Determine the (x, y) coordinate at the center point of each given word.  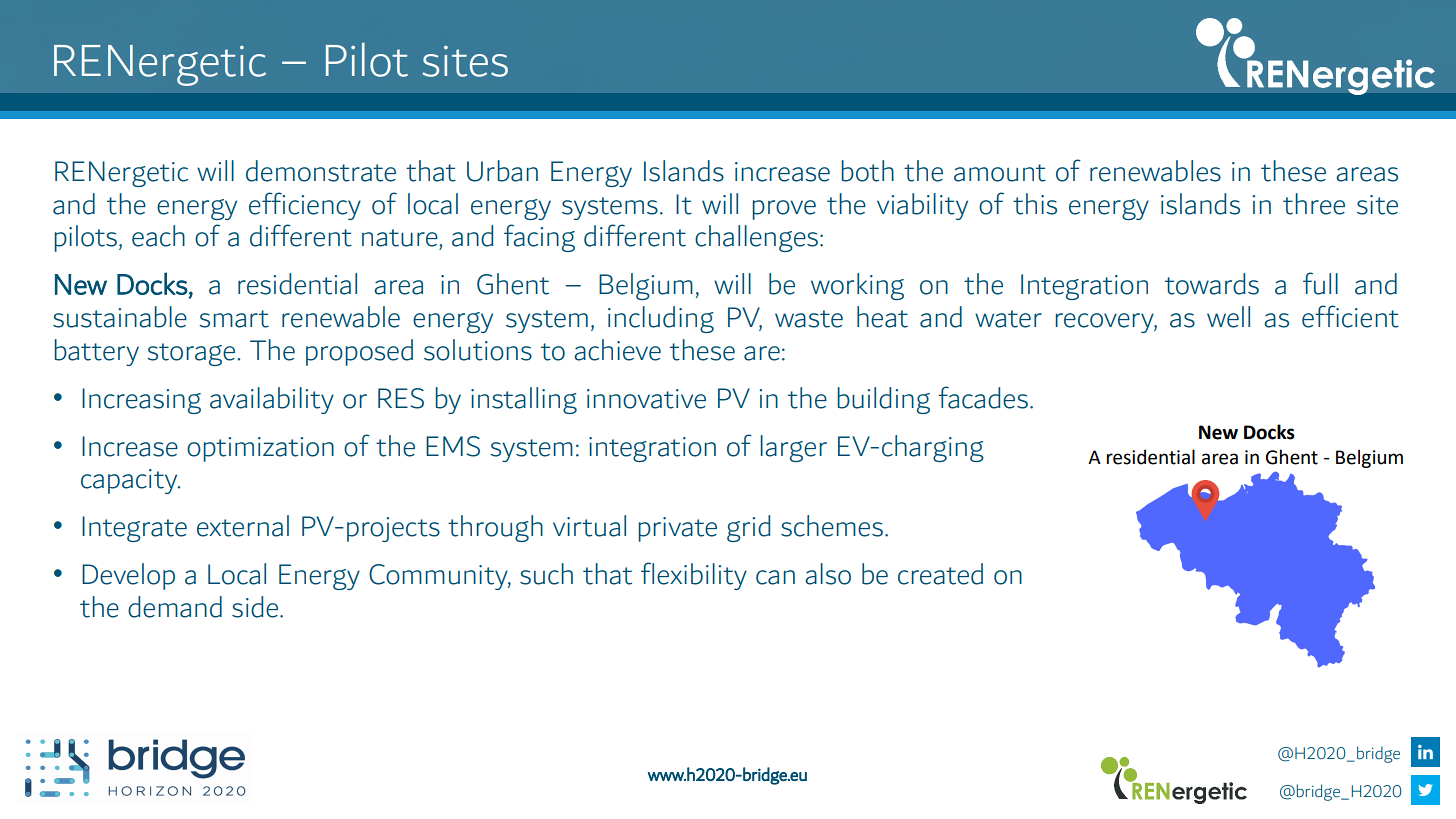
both (867, 171)
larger (793, 448)
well (1228, 317)
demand (175, 607)
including (661, 319)
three (1314, 204)
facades (983, 397)
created (940, 574)
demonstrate (321, 171)
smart (234, 319)
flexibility (694, 576)
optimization (260, 449)
